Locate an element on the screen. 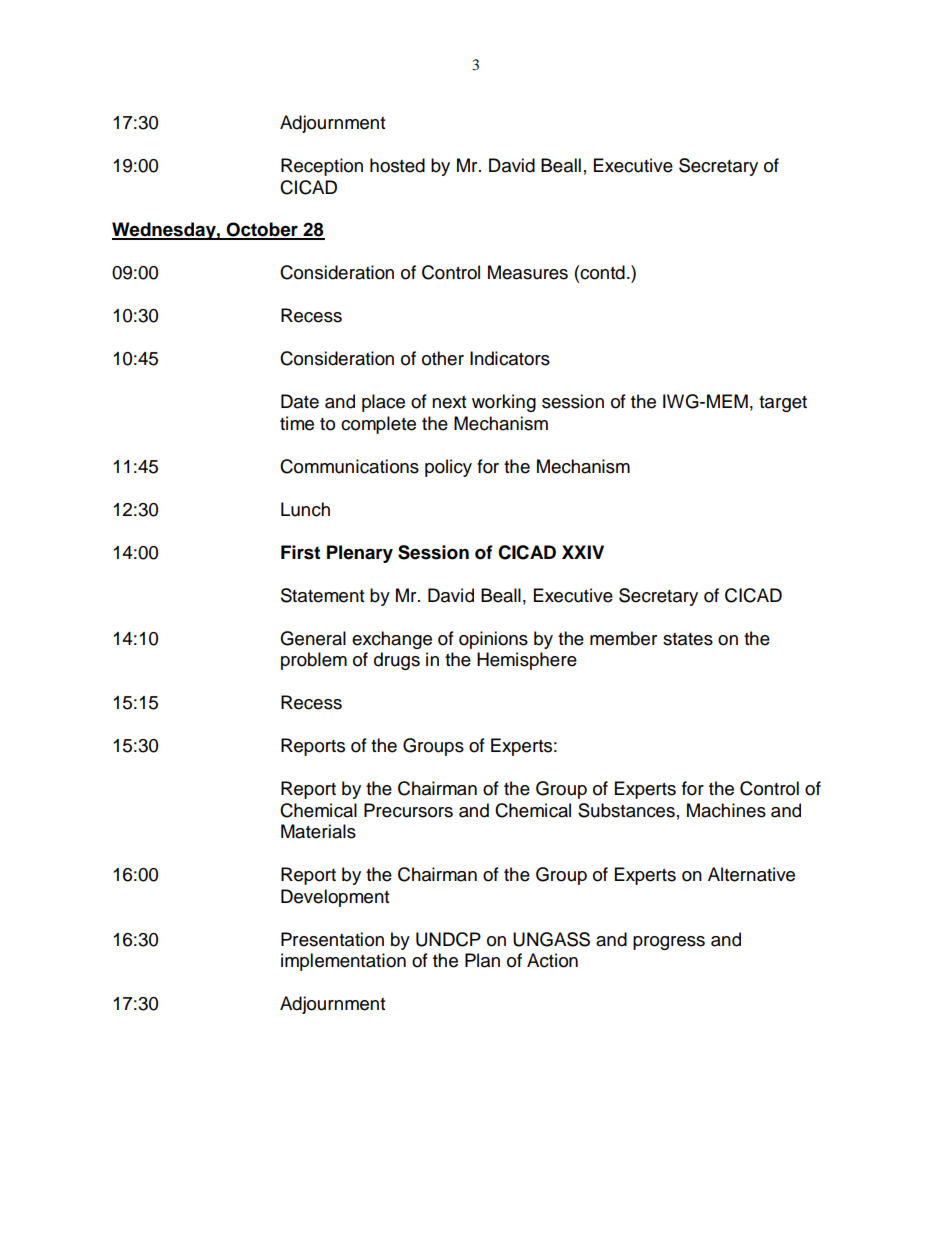 This screenshot has width=952, height=1233. Action is located at coordinates (552, 960).
